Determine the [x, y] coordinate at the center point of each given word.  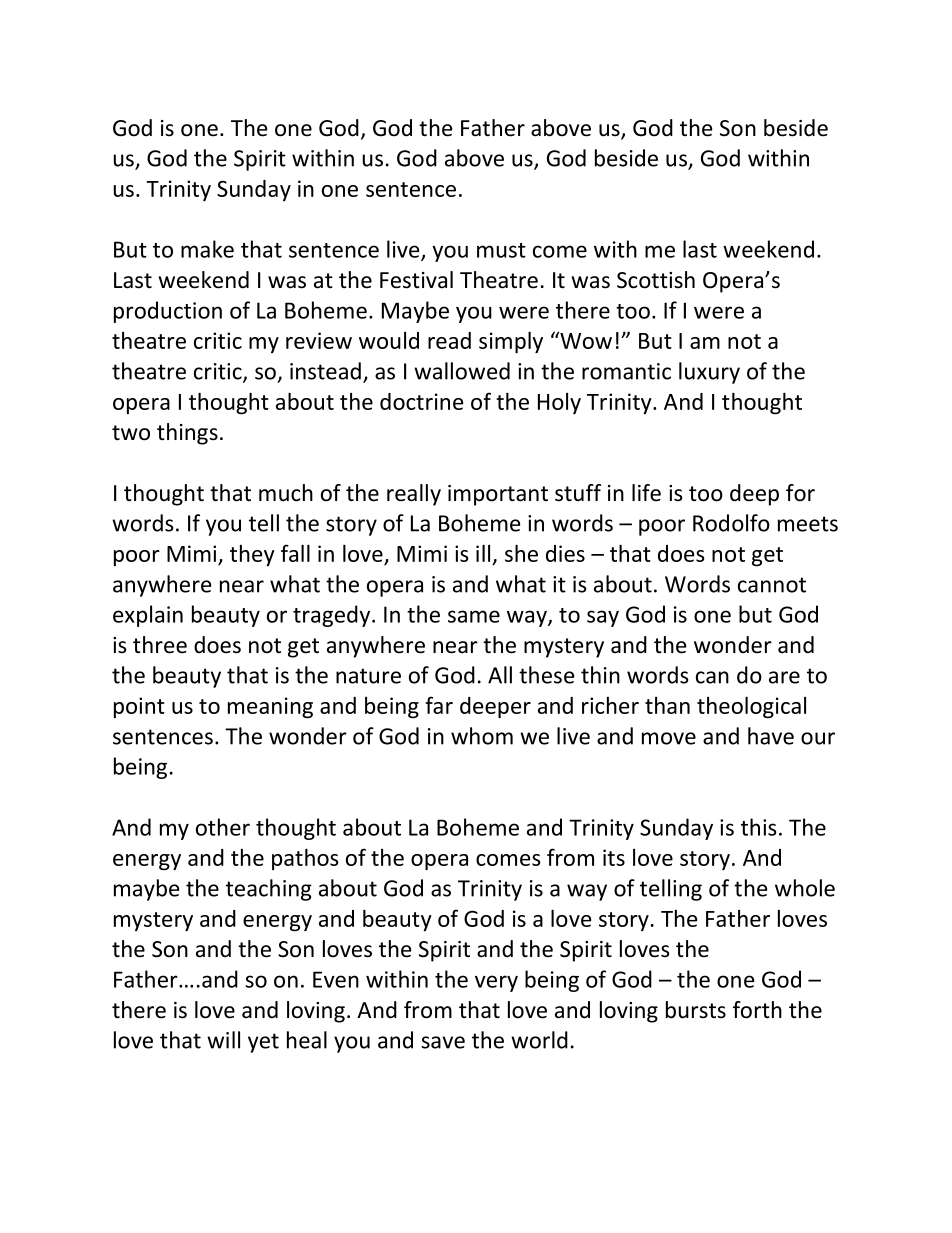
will [223, 1040]
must [501, 250]
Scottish [656, 280]
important [498, 495]
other [223, 827]
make [207, 249]
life [646, 493]
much [286, 493]
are [784, 677]
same [474, 616]
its [614, 857]
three [160, 645]
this [759, 827]
